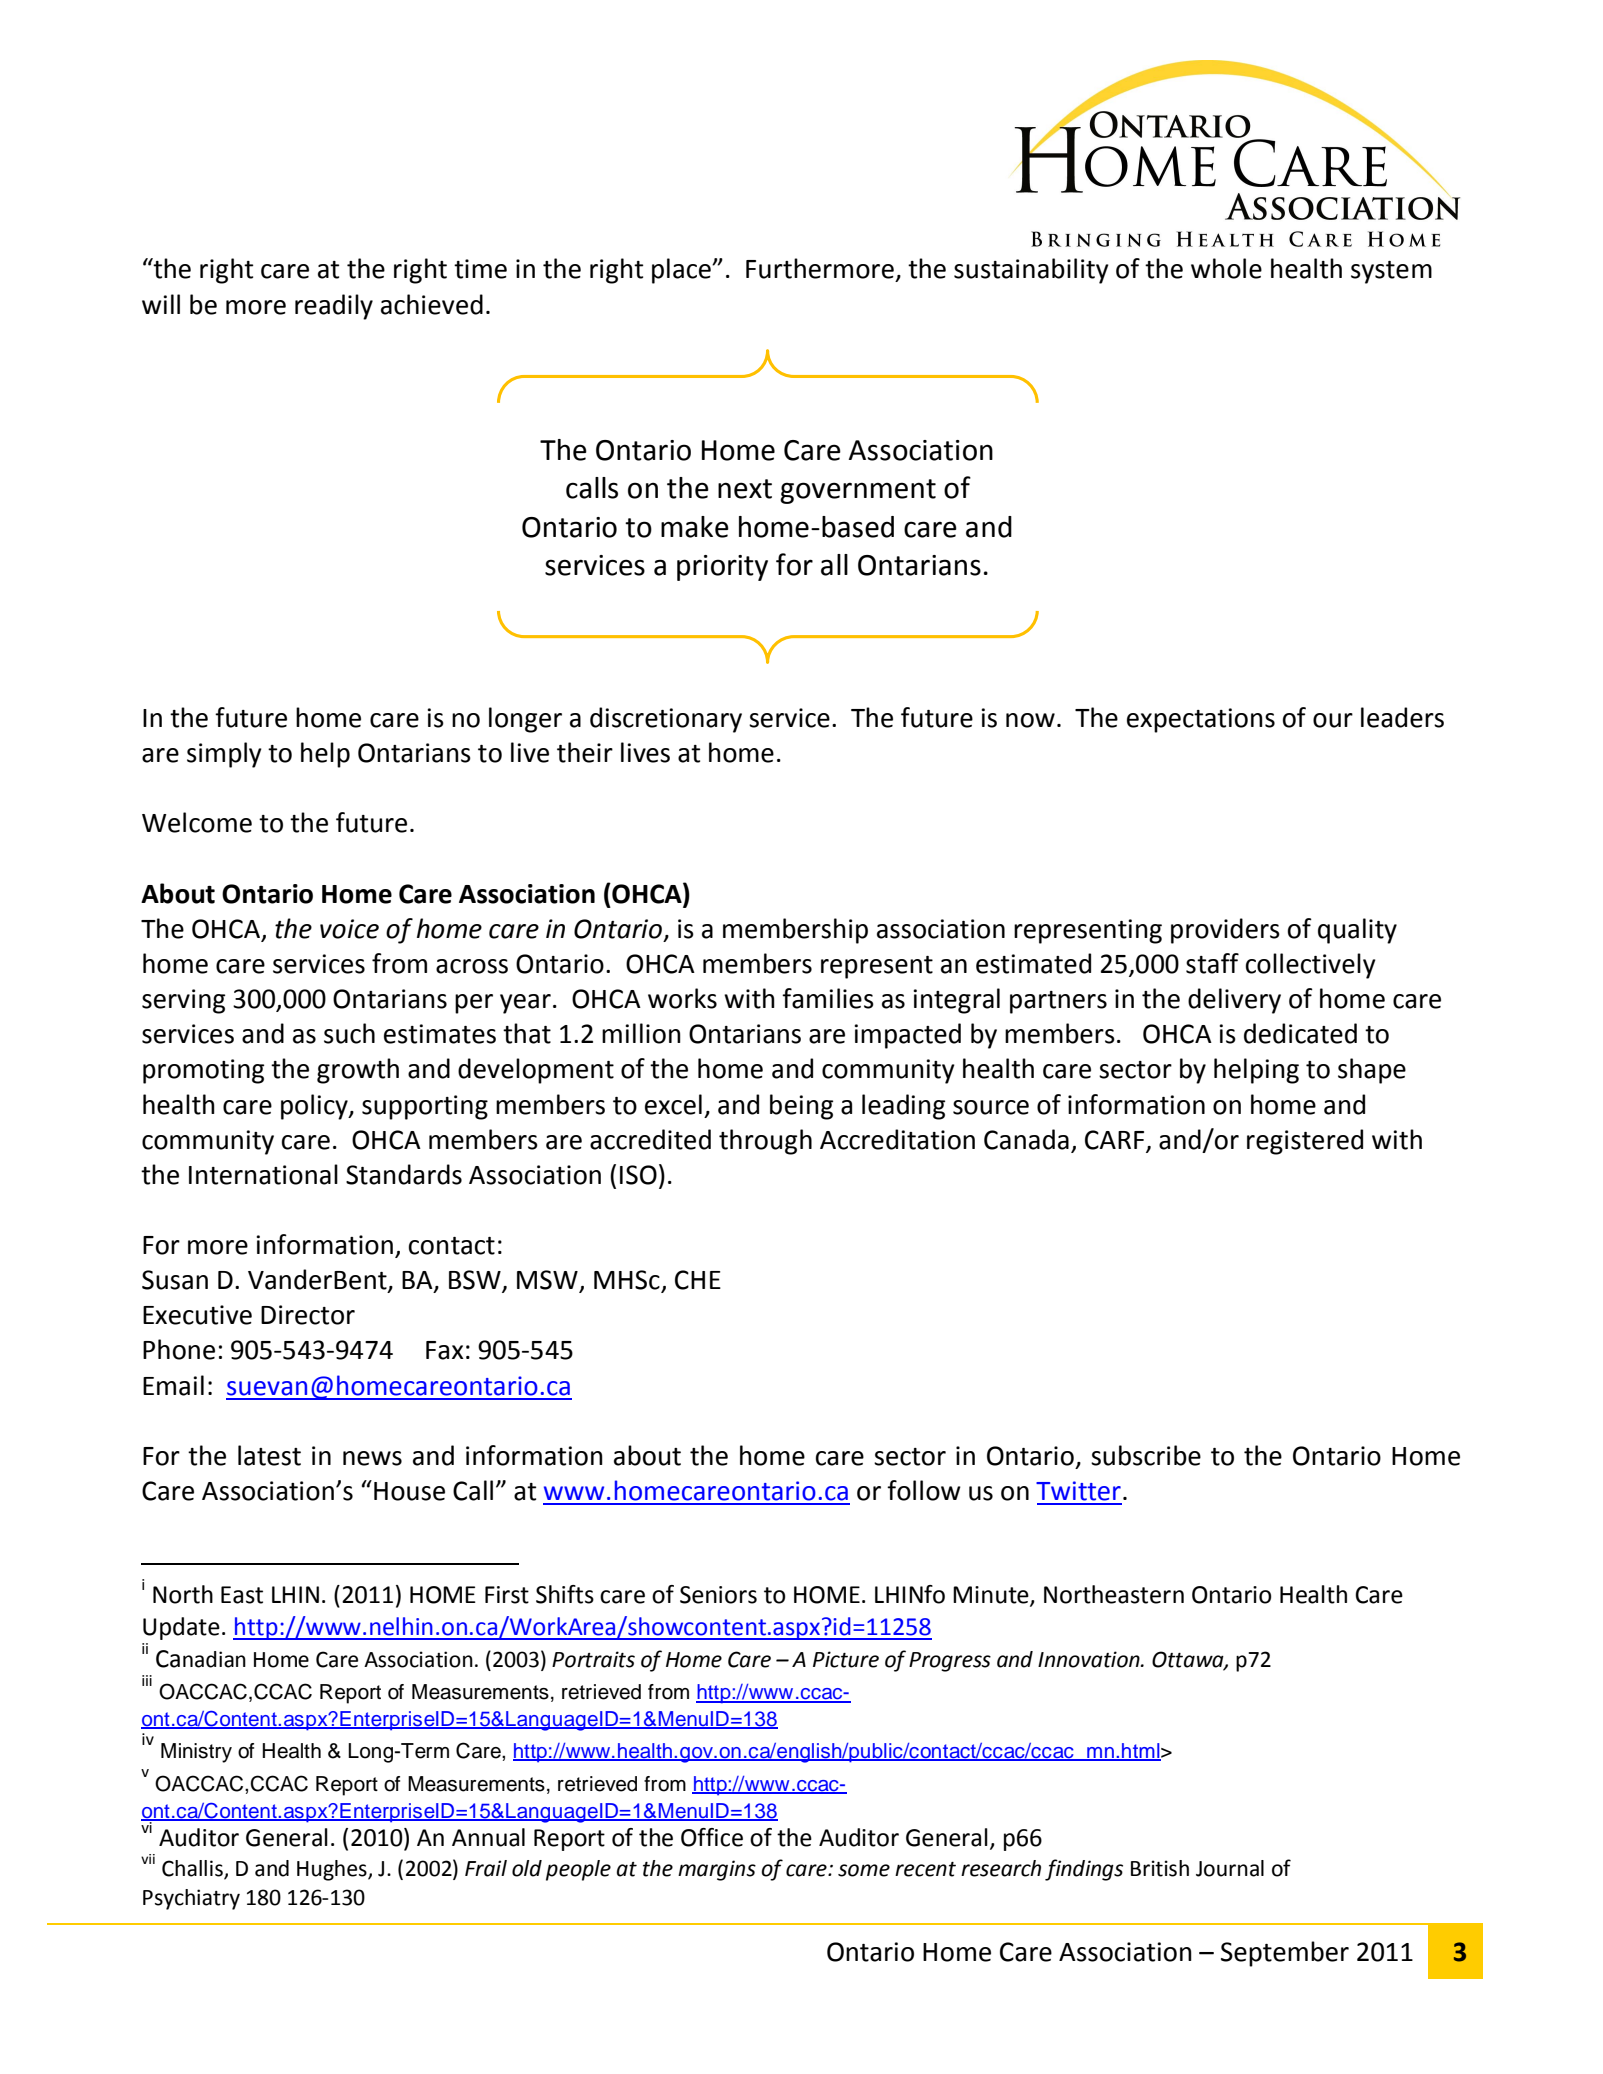 The image size is (1603, 2074). What do you see at coordinates (1225, 931) in the screenshot?
I see `providers` at bounding box center [1225, 931].
